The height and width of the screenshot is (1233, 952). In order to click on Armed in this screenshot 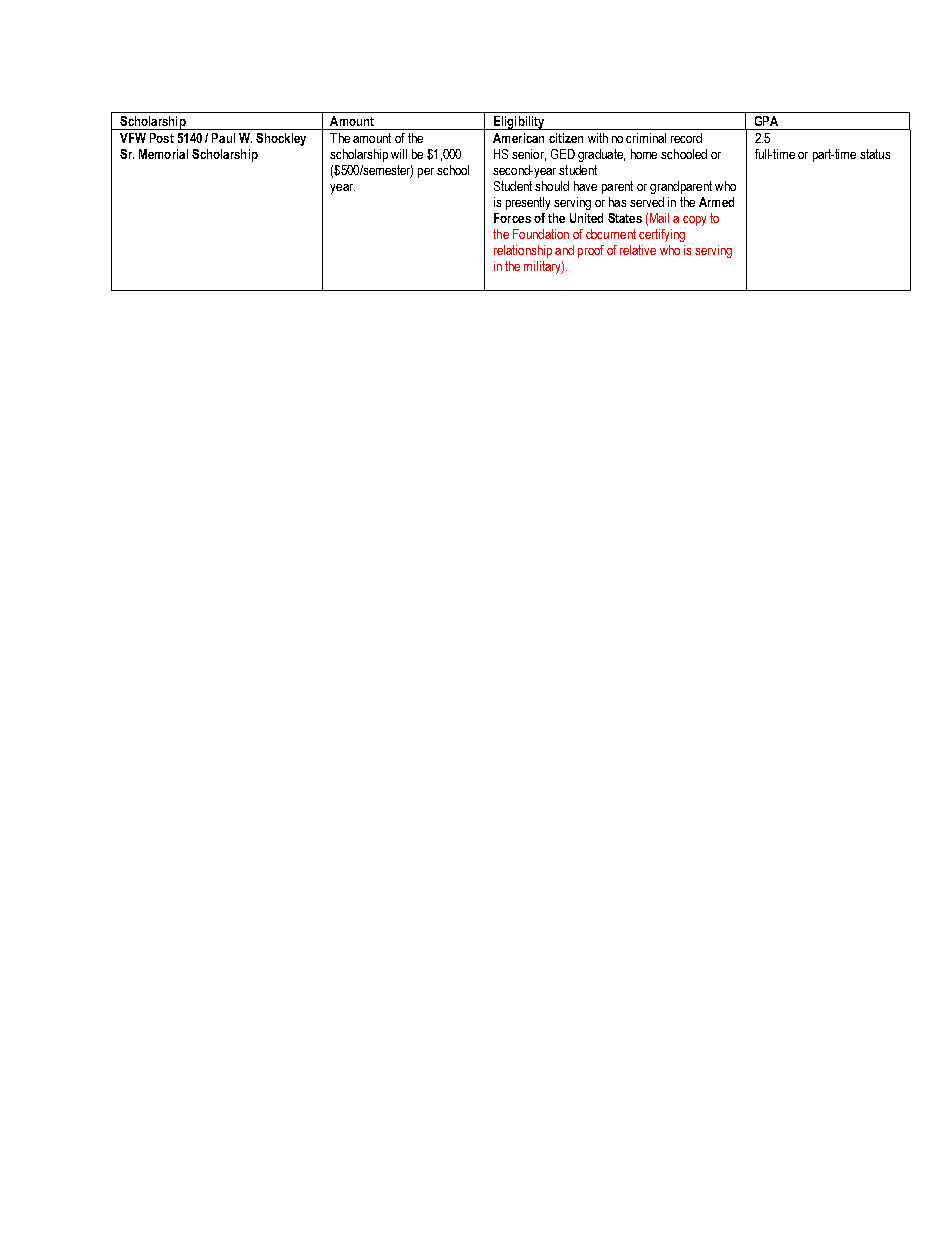, I will do `click(716, 202)`.
